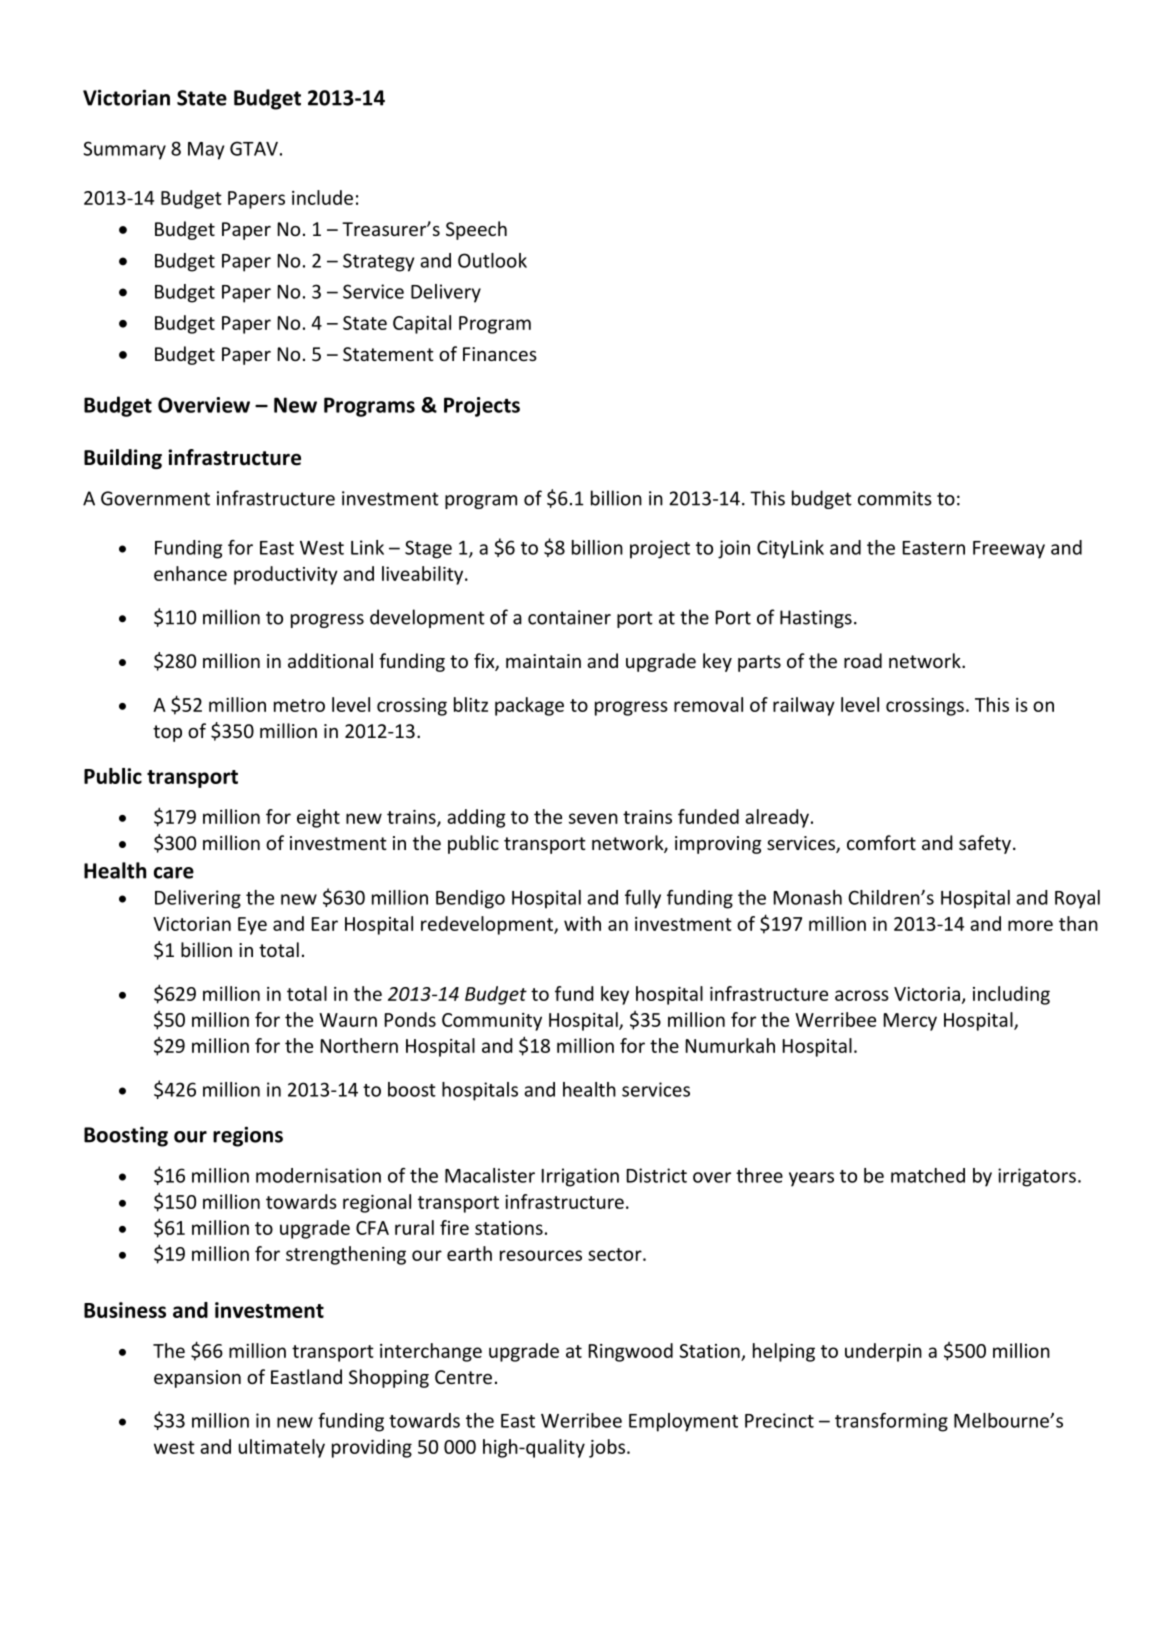  Describe the element at coordinates (607, 1448) in the image. I see `jobs` at that location.
